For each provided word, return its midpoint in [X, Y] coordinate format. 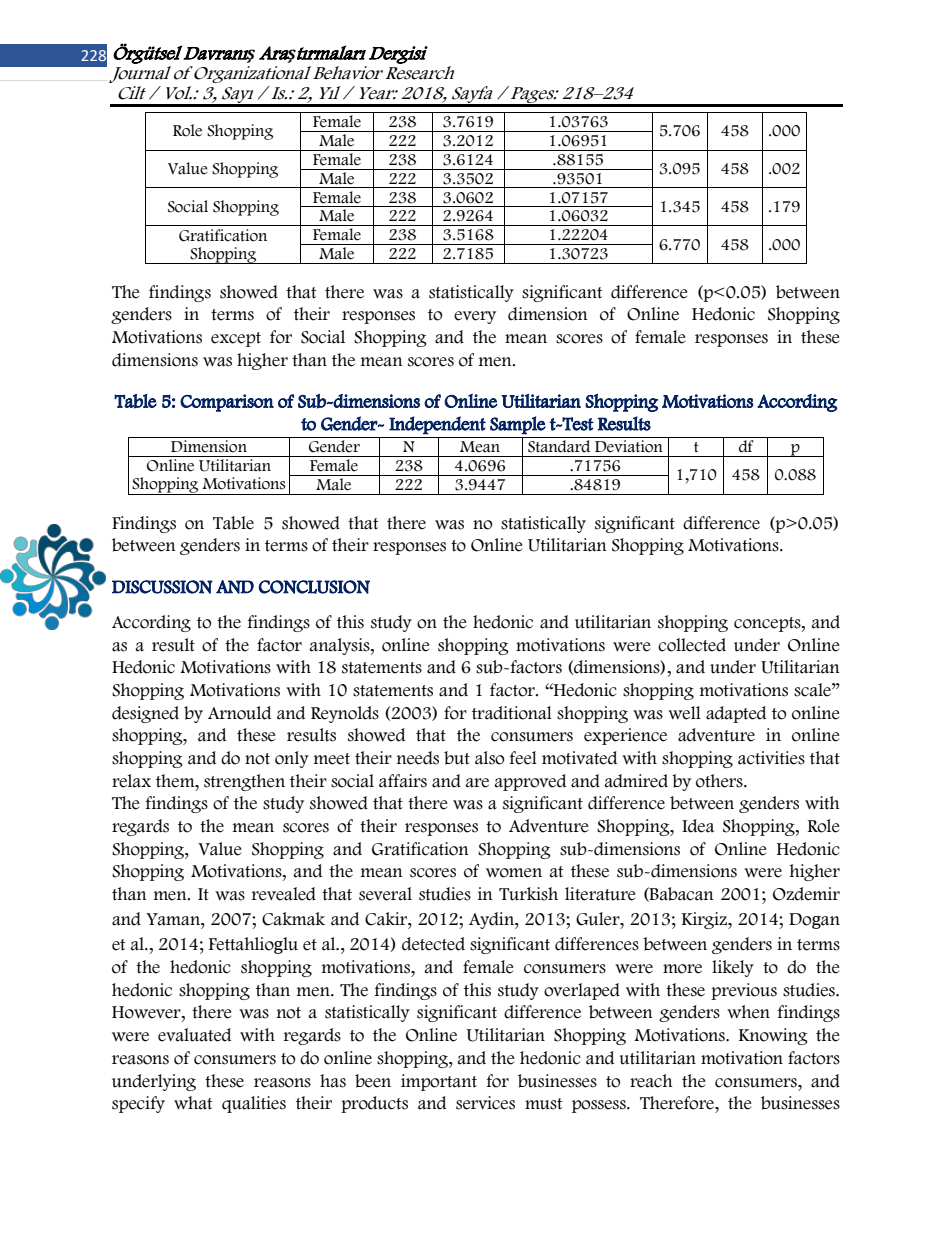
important [439, 1082]
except [236, 339]
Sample [518, 425]
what [193, 1103]
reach [651, 1081]
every [475, 317]
